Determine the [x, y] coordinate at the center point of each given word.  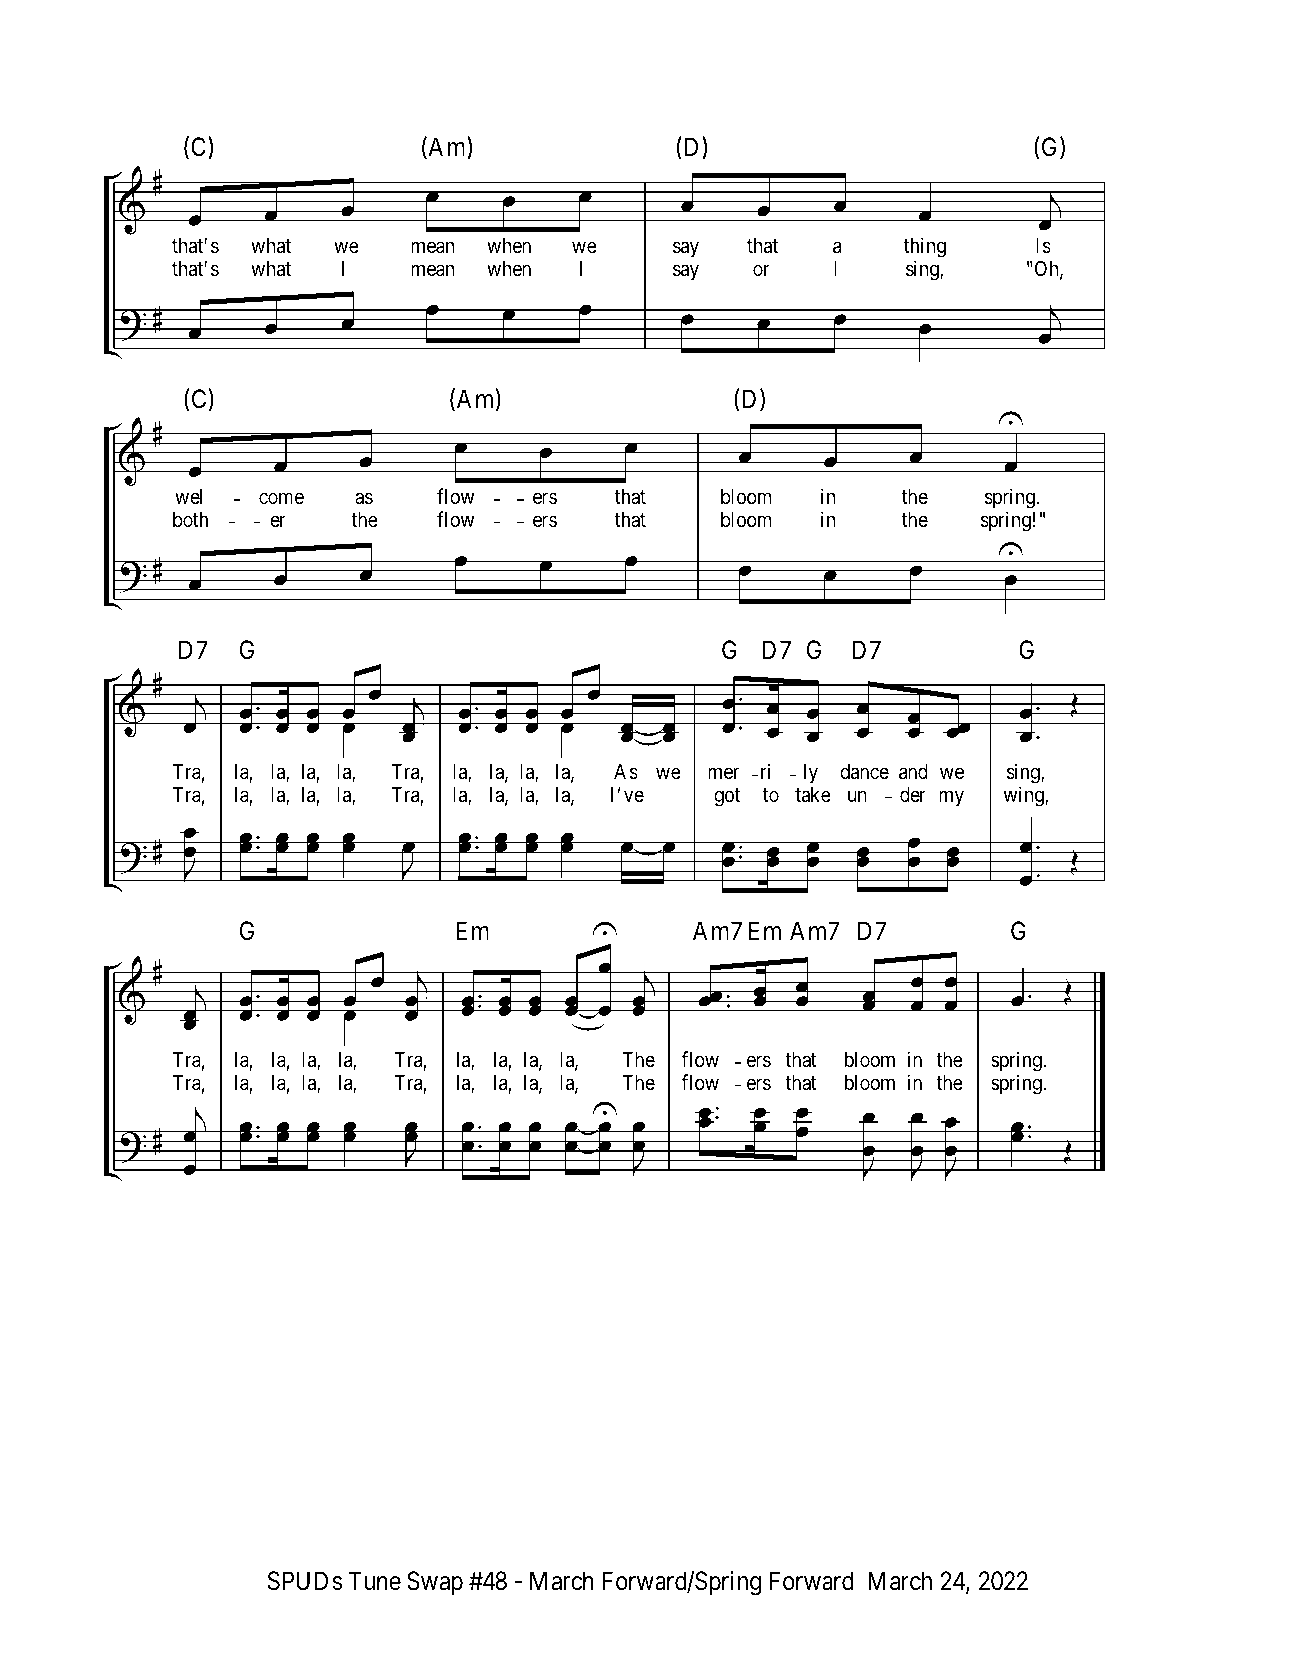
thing [925, 249]
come [281, 499]
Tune [375, 1581]
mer [723, 773]
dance [864, 772]
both [190, 519]
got [727, 797]
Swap [435, 1583]
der [913, 795]
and [913, 772]
